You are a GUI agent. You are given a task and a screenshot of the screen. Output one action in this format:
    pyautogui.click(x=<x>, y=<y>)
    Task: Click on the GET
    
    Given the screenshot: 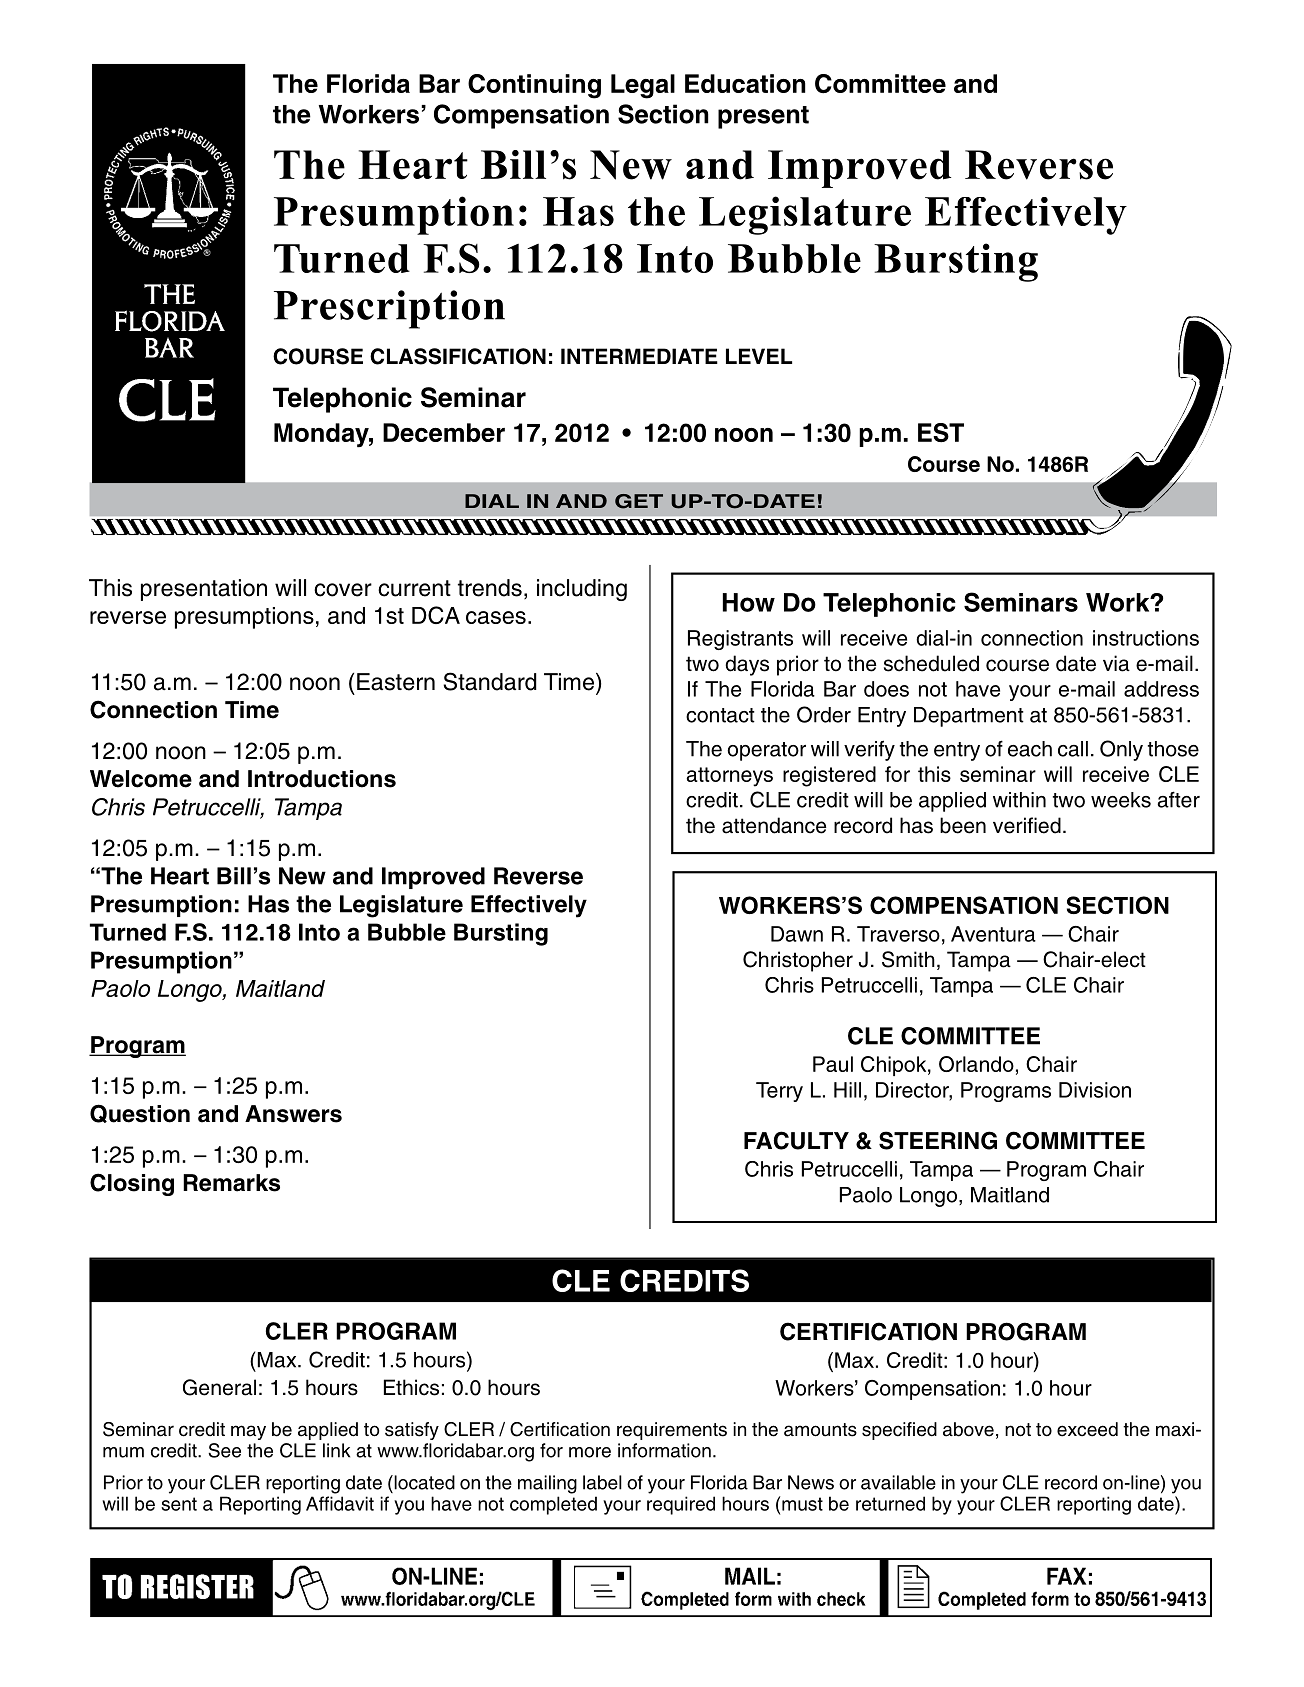 What is the action you would take?
    pyautogui.click(x=639, y=501)
